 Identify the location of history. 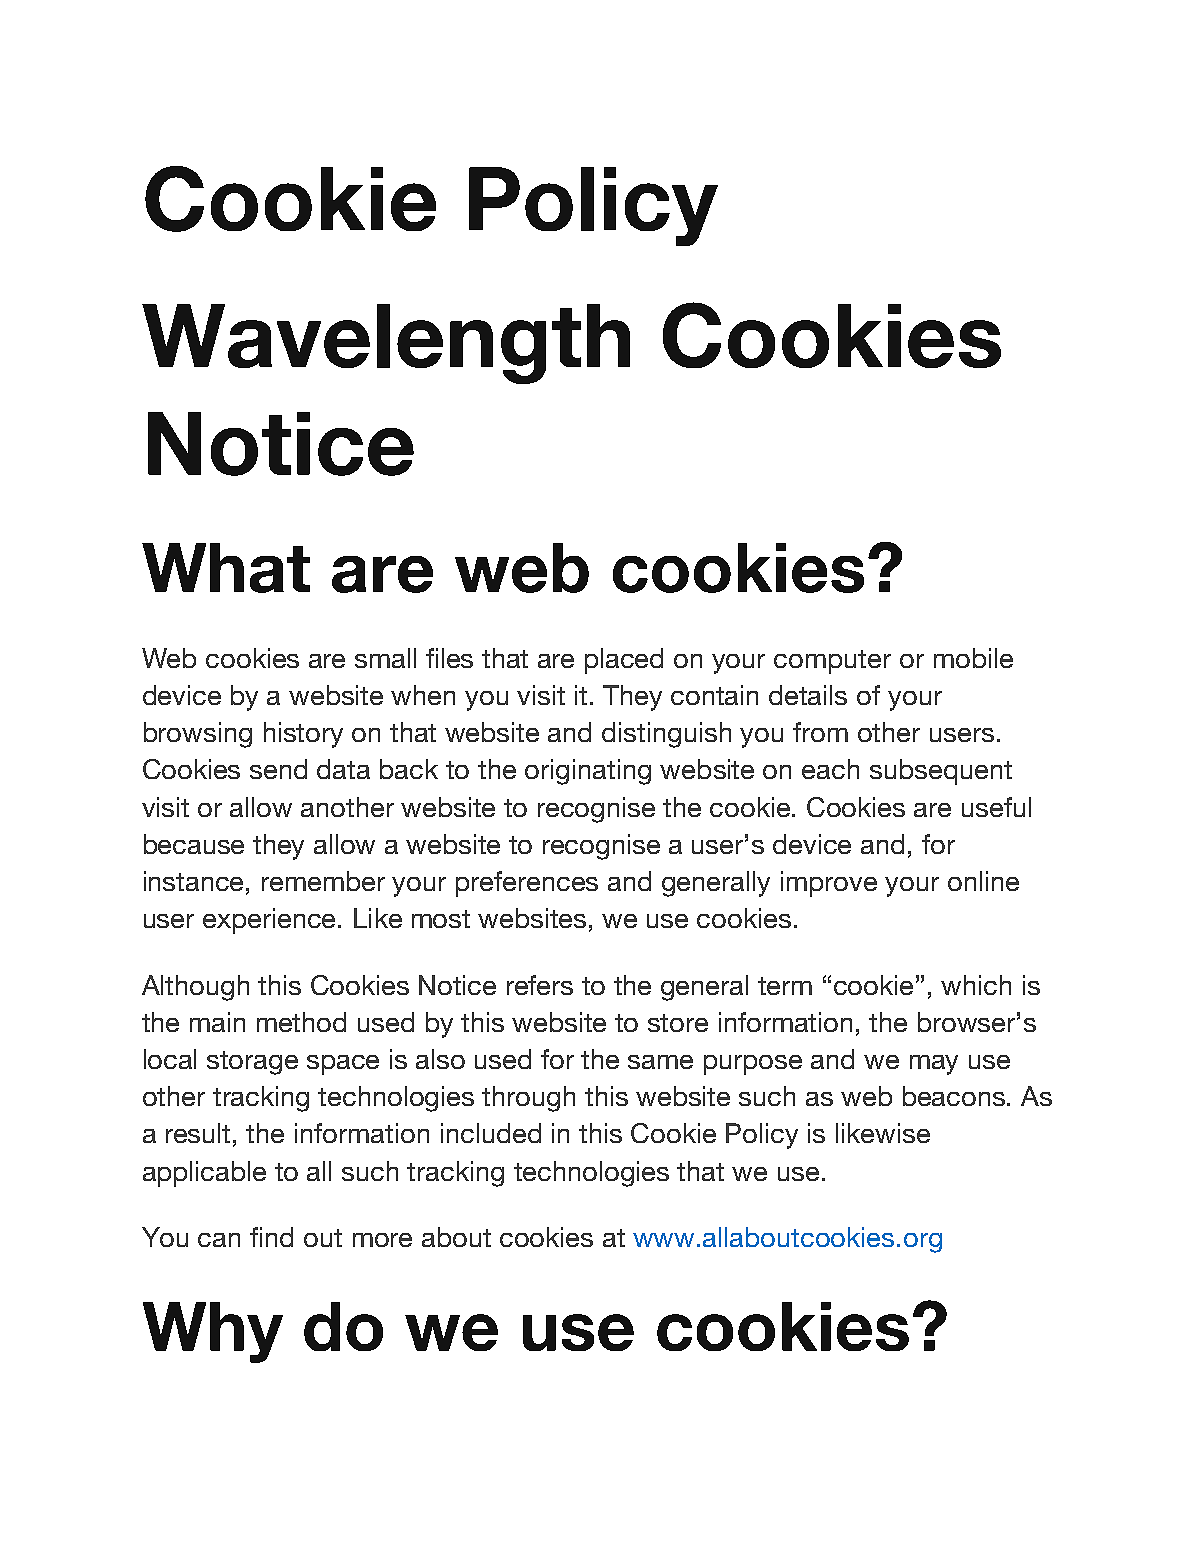
(303, 735).
